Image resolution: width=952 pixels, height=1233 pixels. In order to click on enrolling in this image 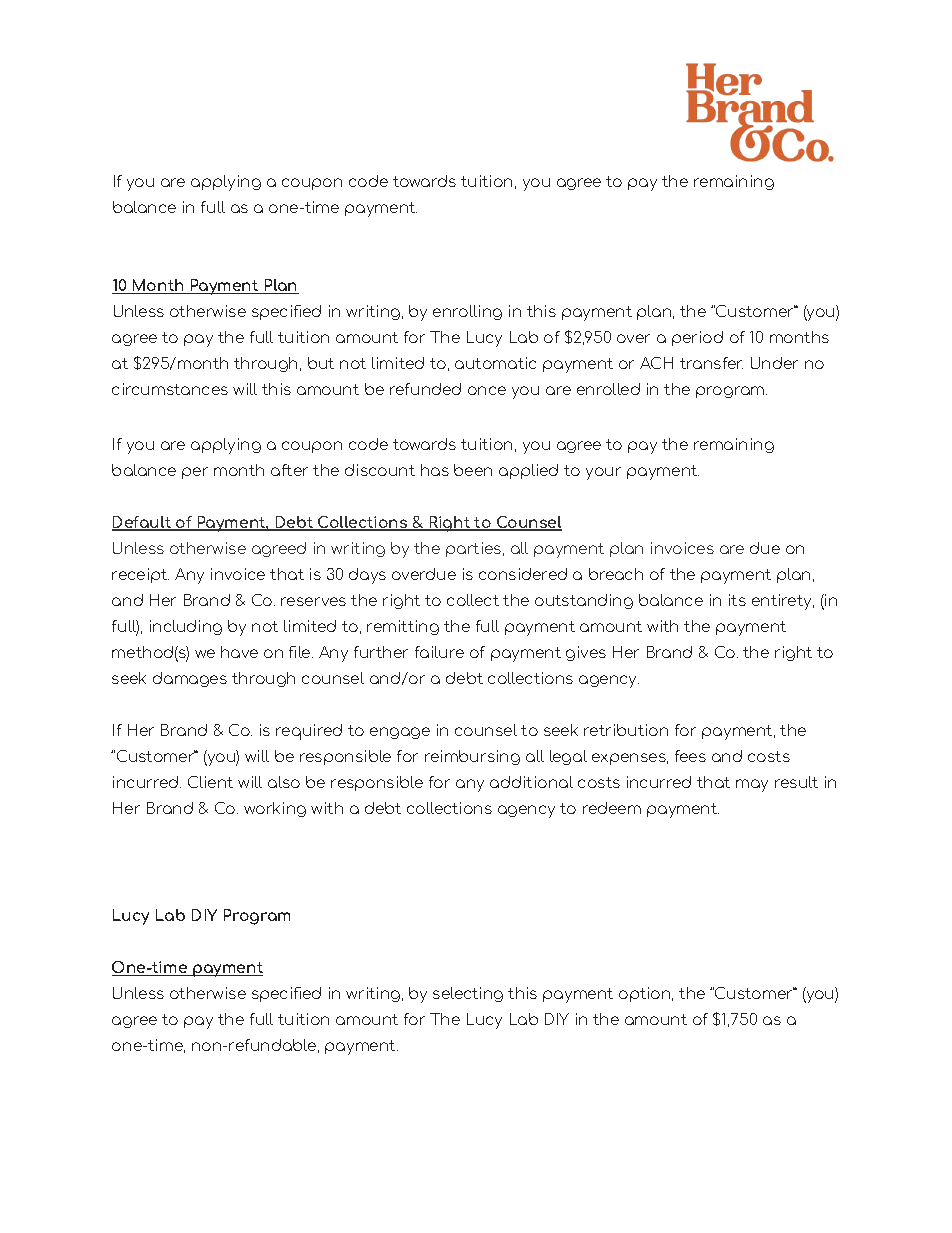, I will do `click(467, 312)`.
